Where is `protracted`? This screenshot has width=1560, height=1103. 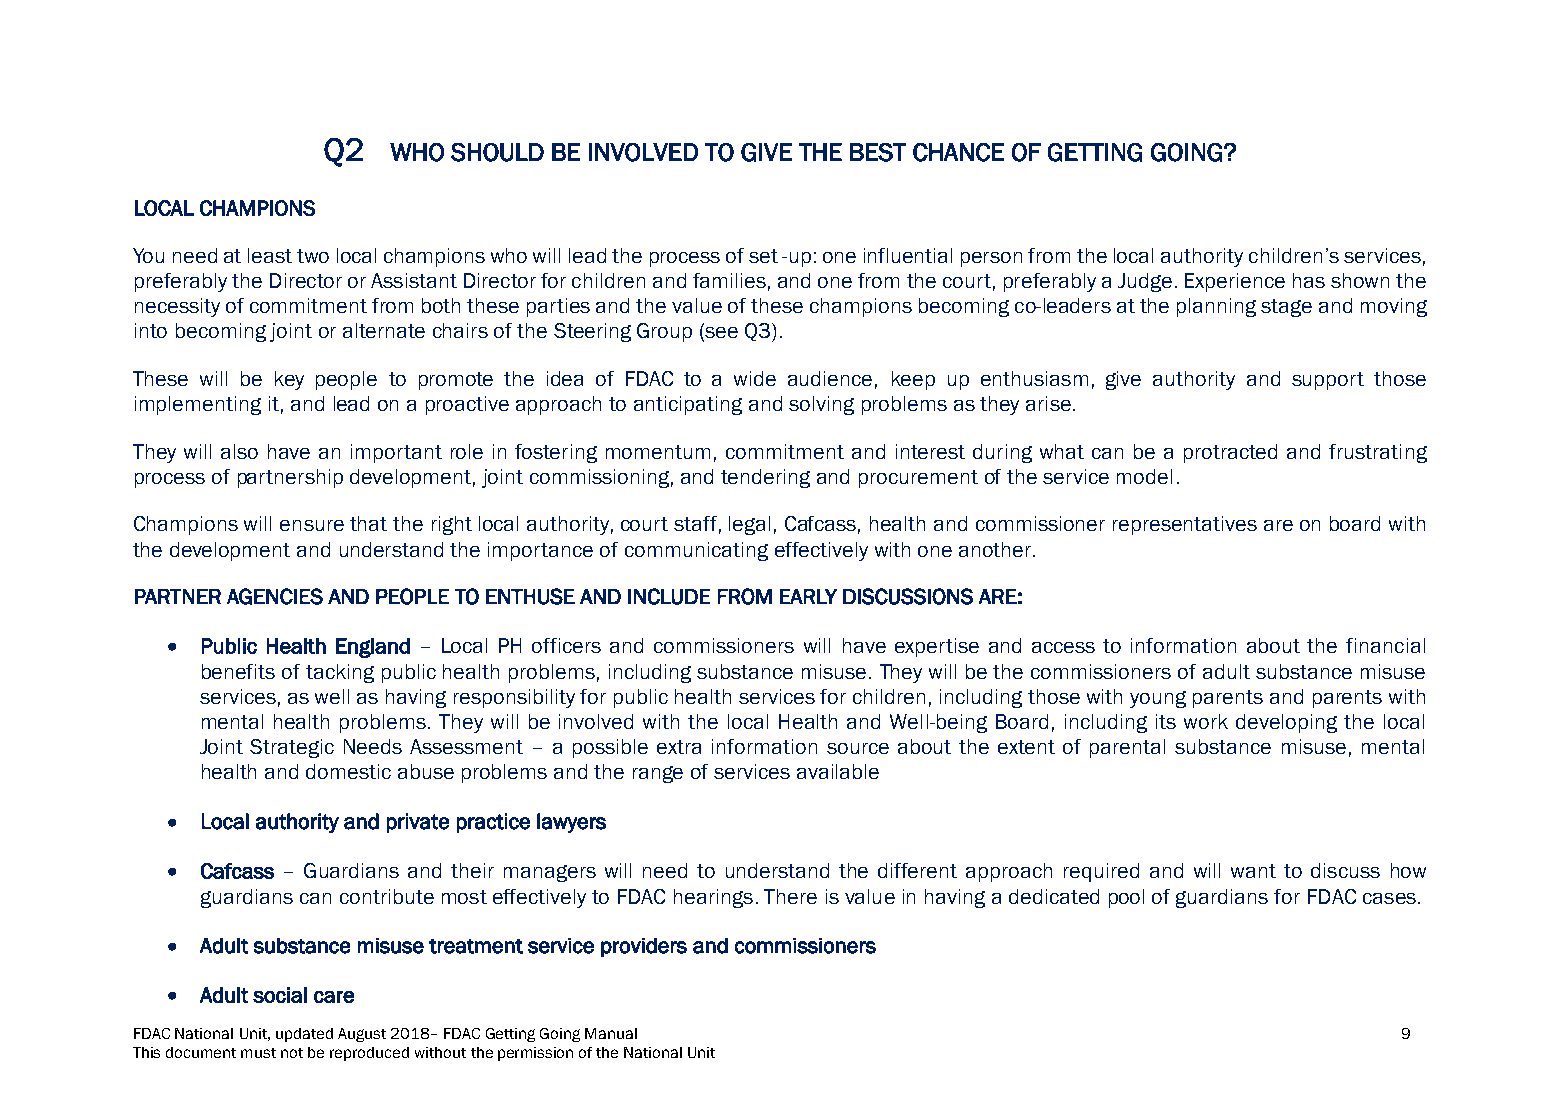
protracted is located at coordinates (1230, 453).
